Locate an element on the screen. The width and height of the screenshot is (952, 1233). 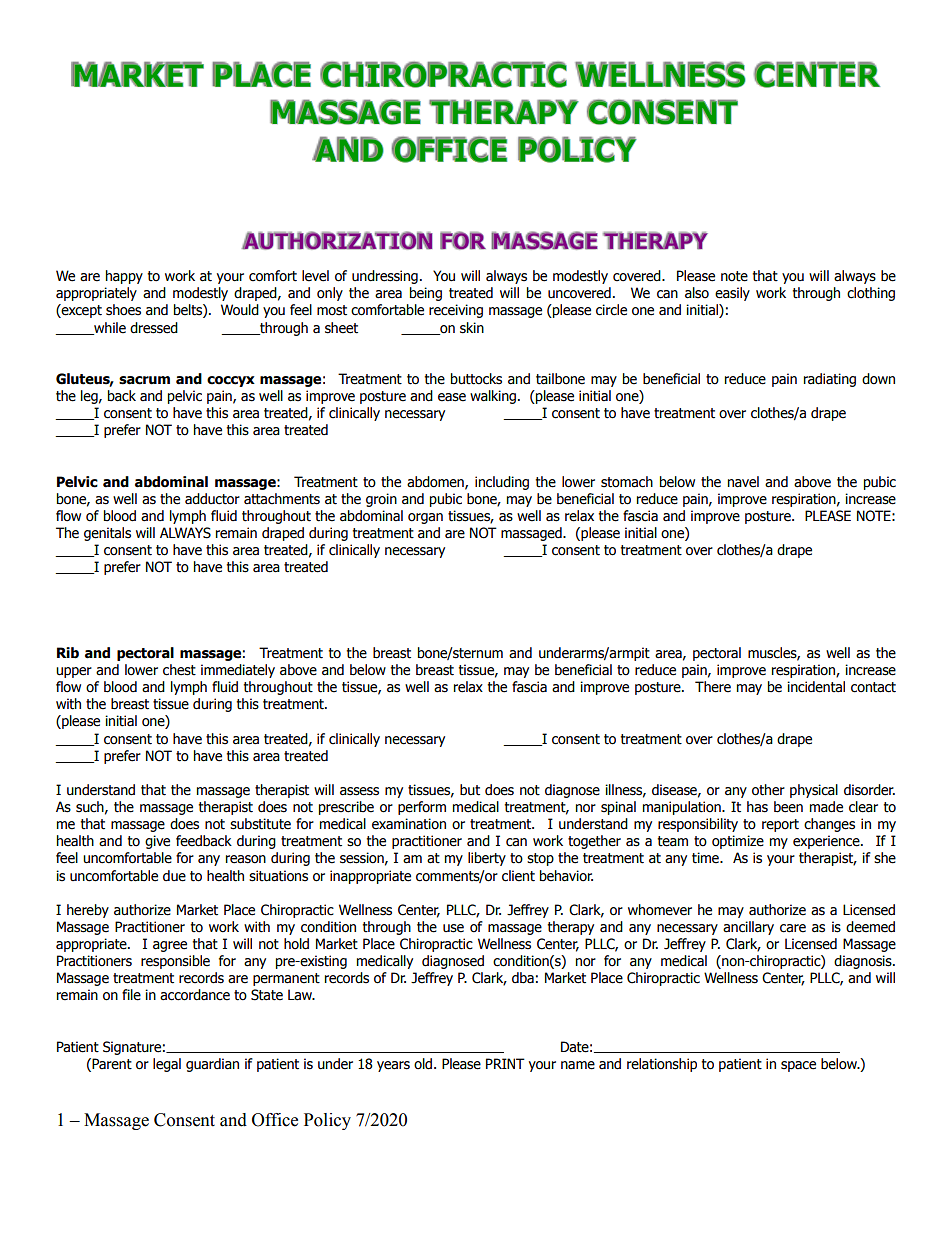
easily is located at coordinates (732, 294).
